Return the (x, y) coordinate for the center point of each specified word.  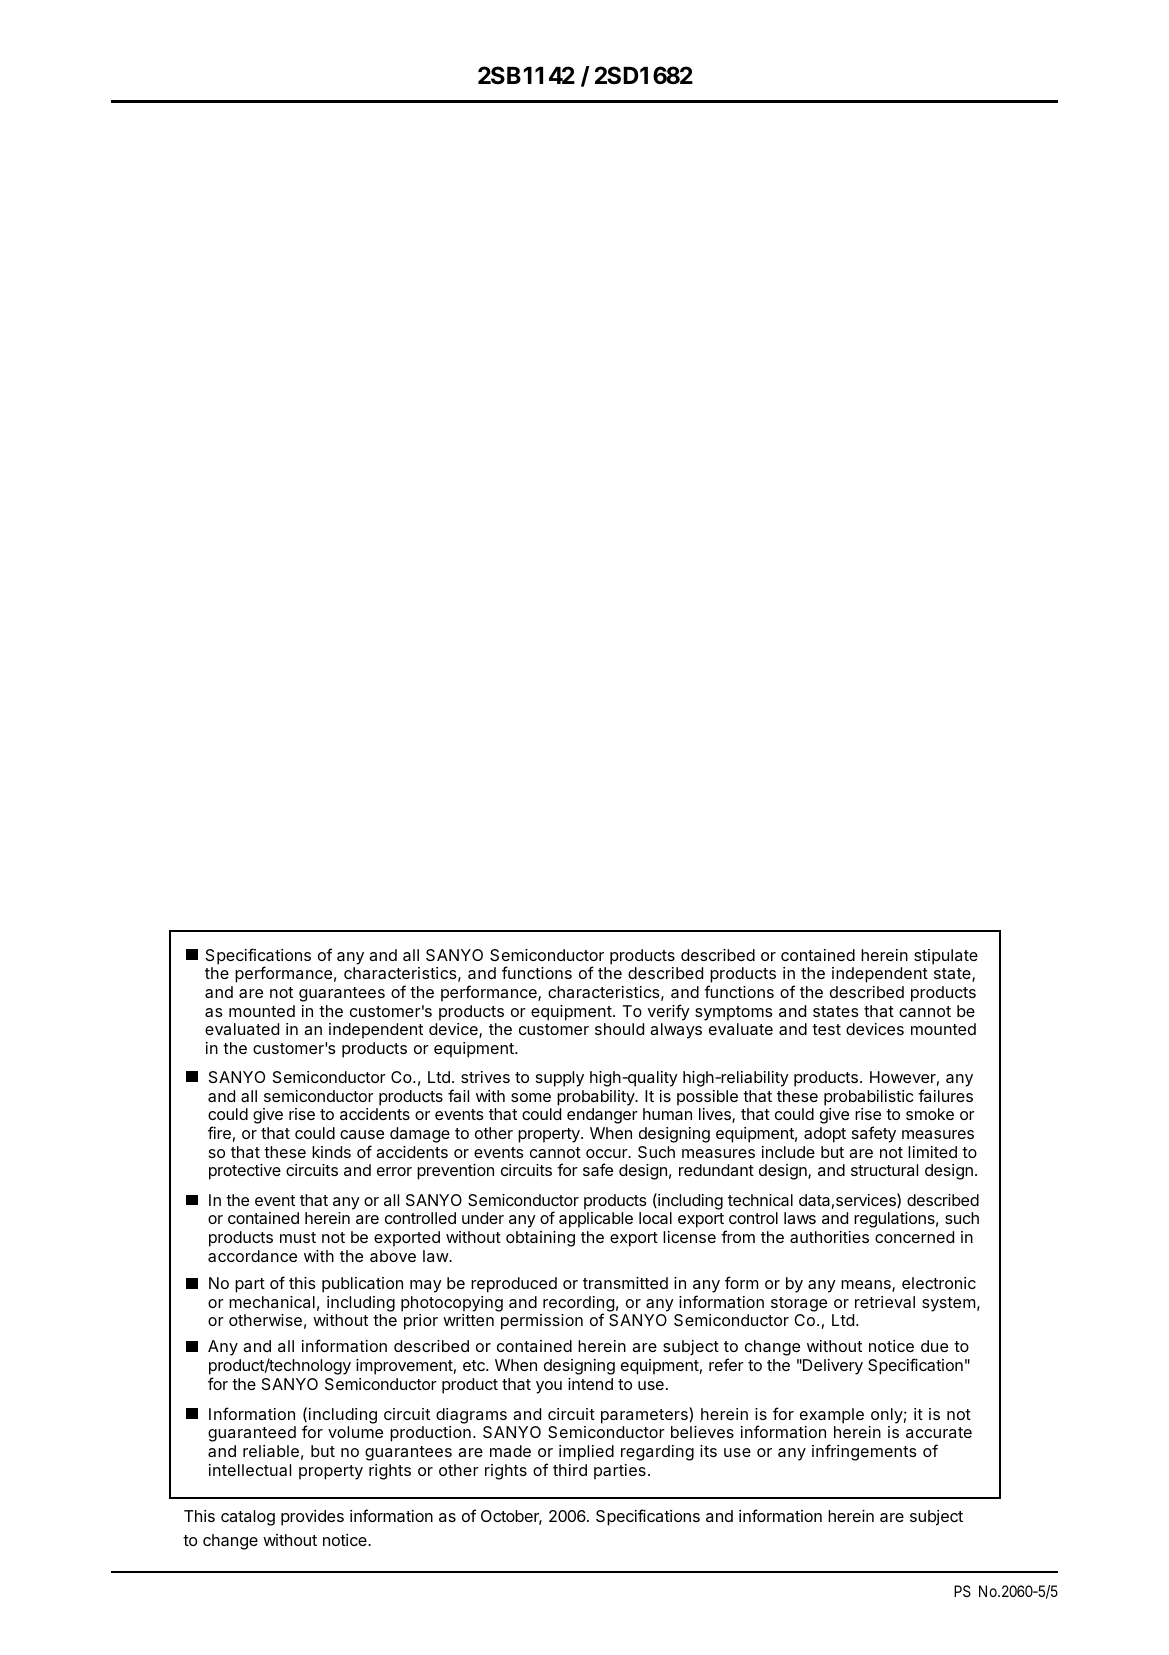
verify (669, 1012)
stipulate (946, 957)
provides (312, 1518)
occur (607, 1153)
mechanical (272, 1302)
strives (485, 1077)
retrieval (885, 1302)
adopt (825, 1135)
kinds (331, 1152)
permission (542, 1322)
